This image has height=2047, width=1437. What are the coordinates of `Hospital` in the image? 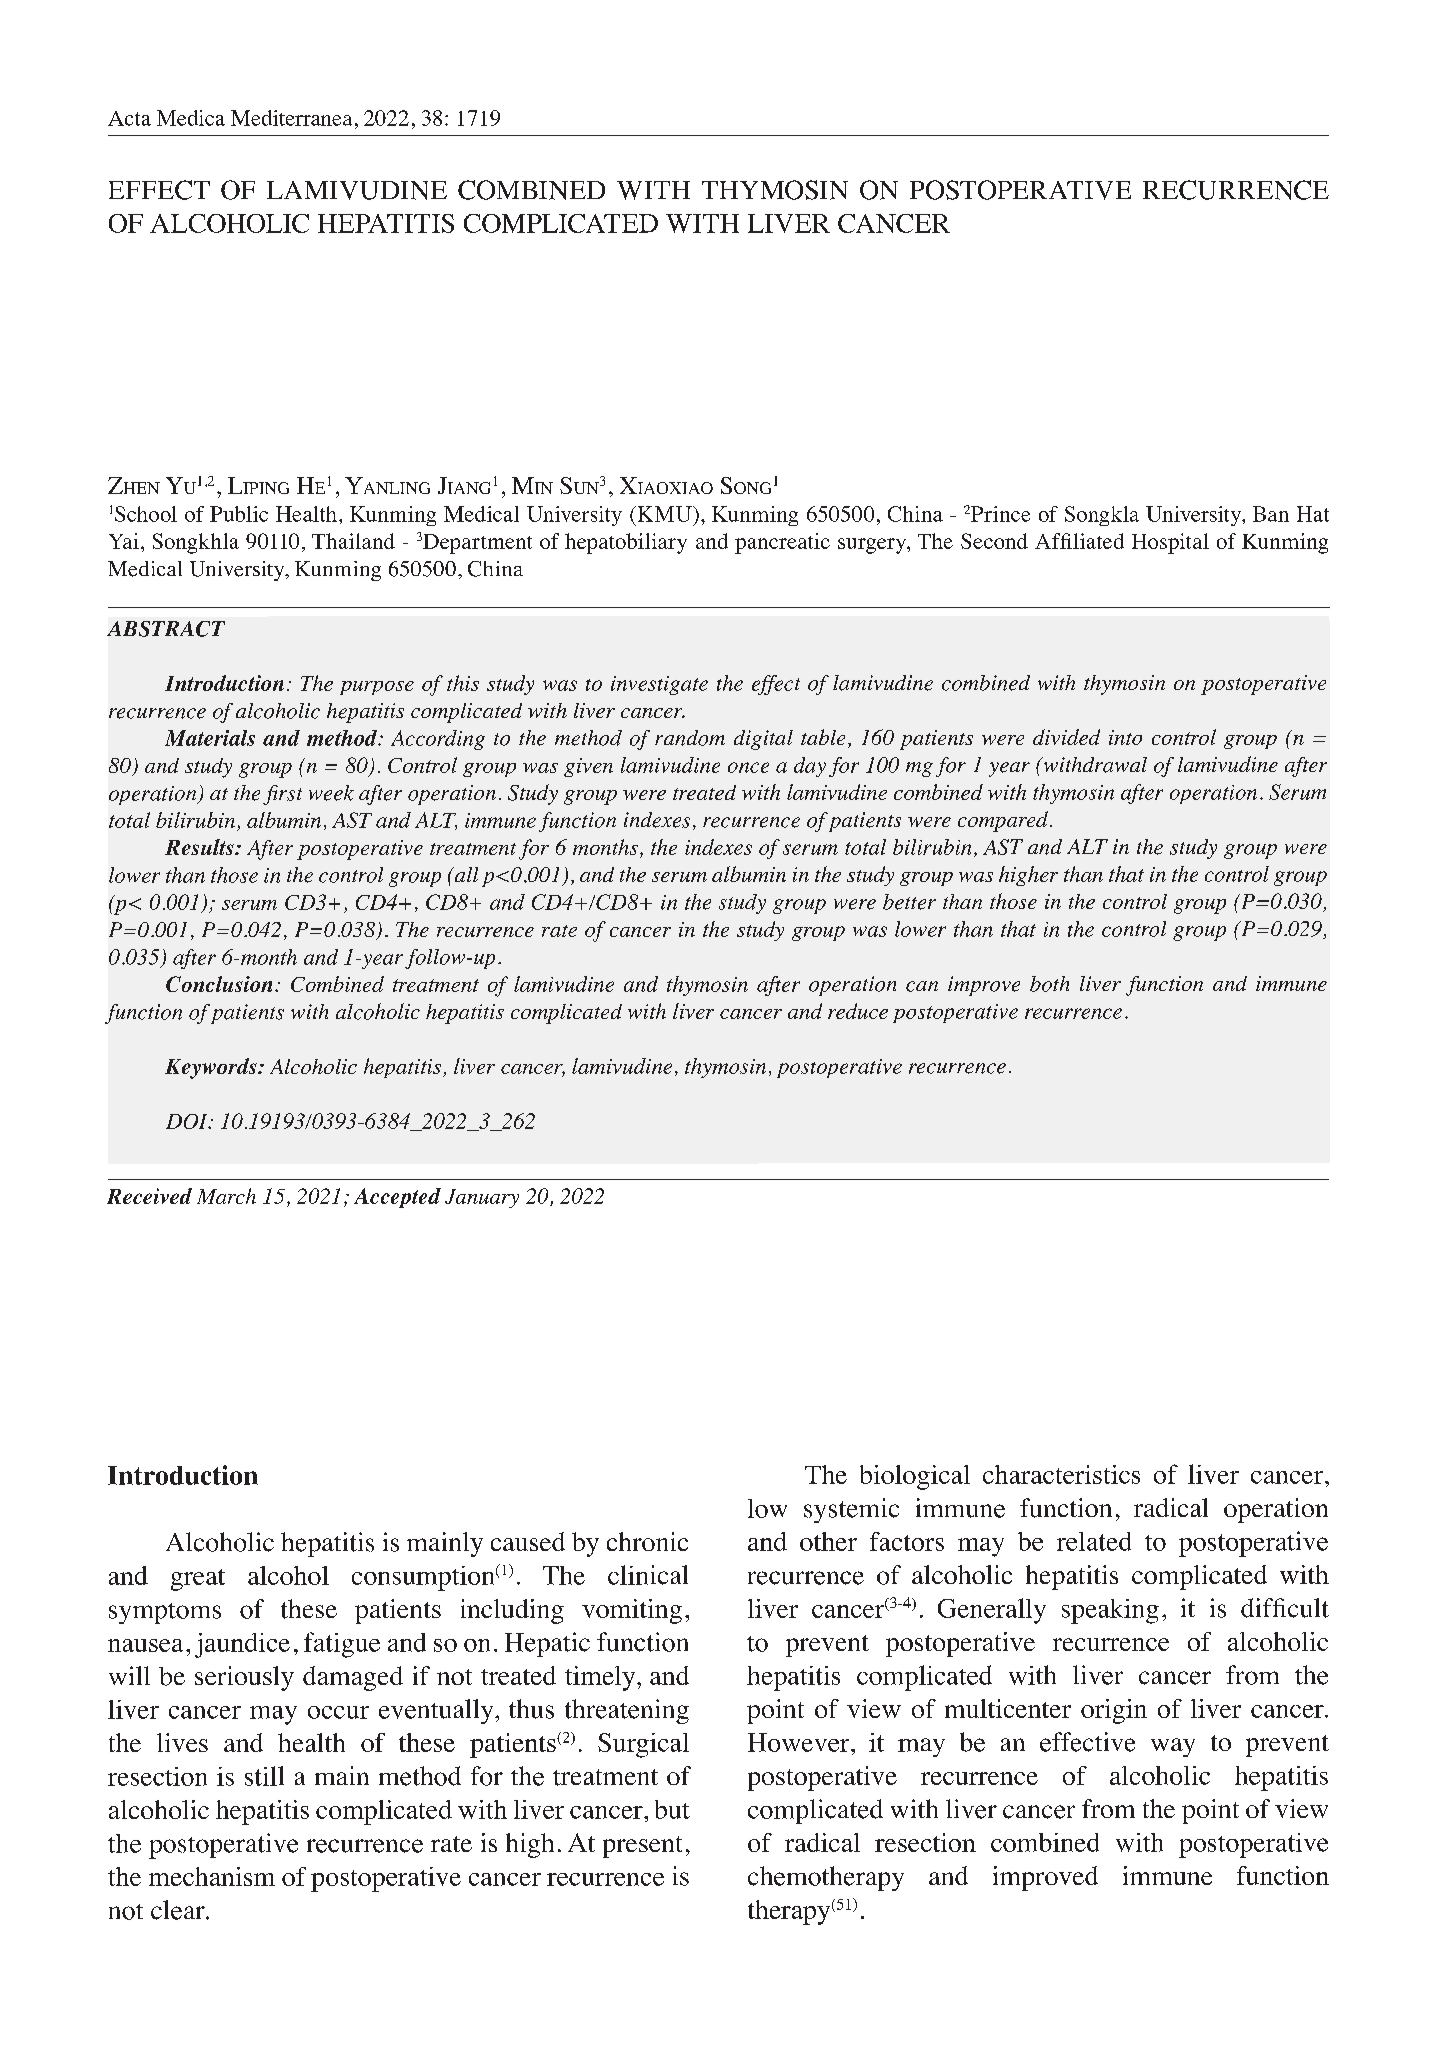 It's located at (1170, 543).
